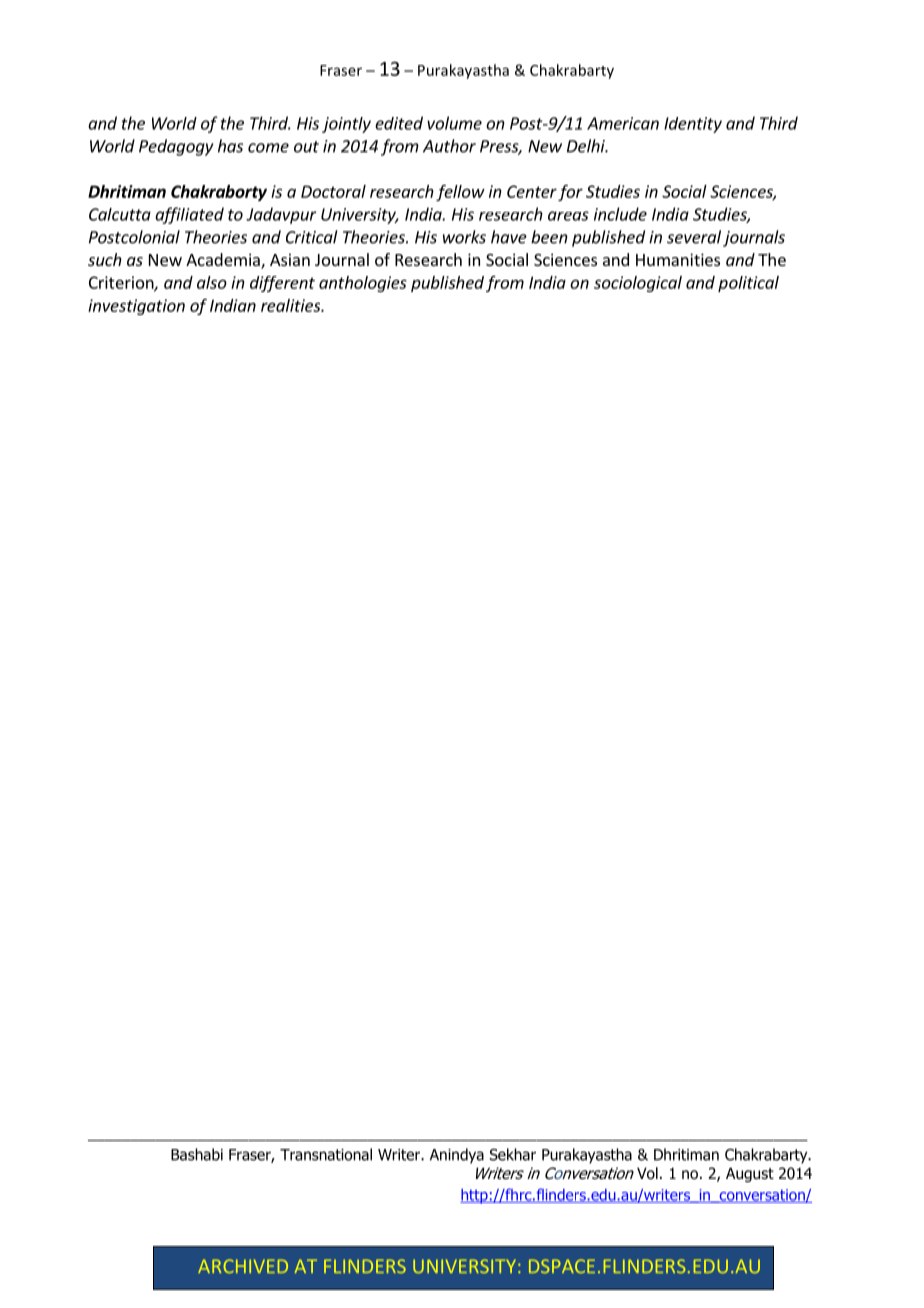  What do you see at coordinates (513, 1154) in the screenshot?
I see `Sekhar` at bounding box center [513, 1154].
